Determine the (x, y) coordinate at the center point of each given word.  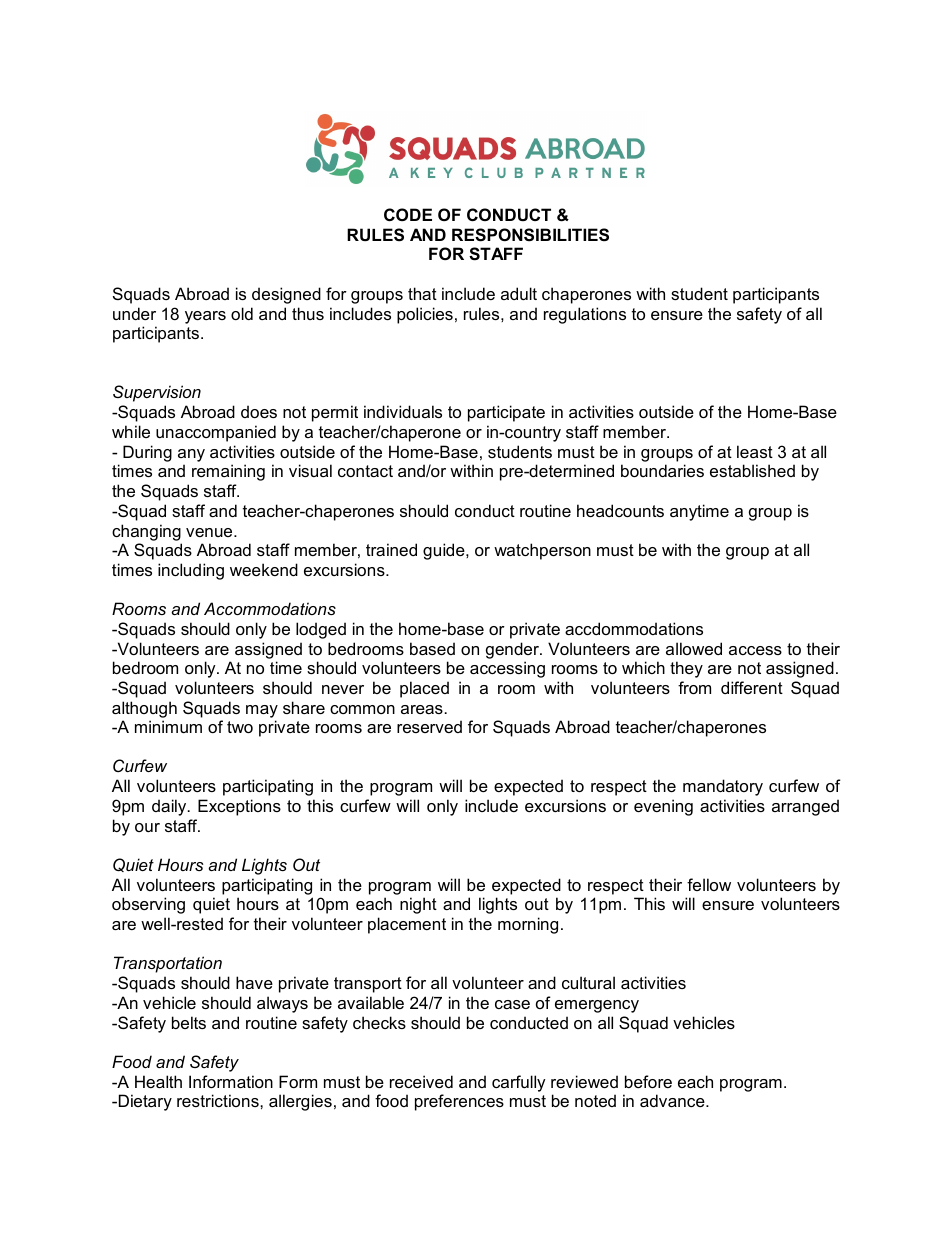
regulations (585, 315)
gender (513, 650)
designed (286, 295)
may (262, 711)
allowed (694, 648)
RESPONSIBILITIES (530, 235)
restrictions (219, 1100)
